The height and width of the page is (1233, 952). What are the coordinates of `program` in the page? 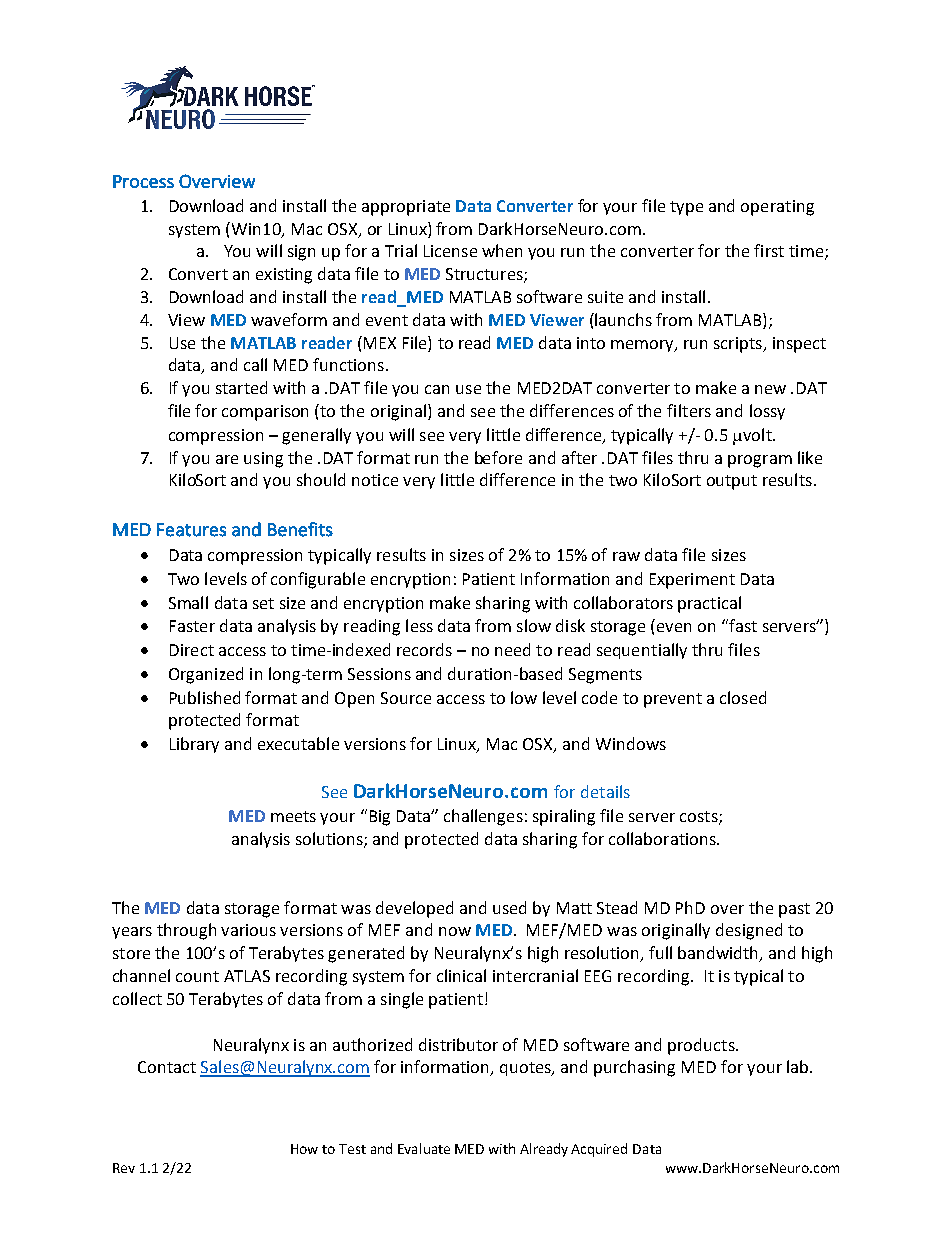 It's located at (760, 461).
